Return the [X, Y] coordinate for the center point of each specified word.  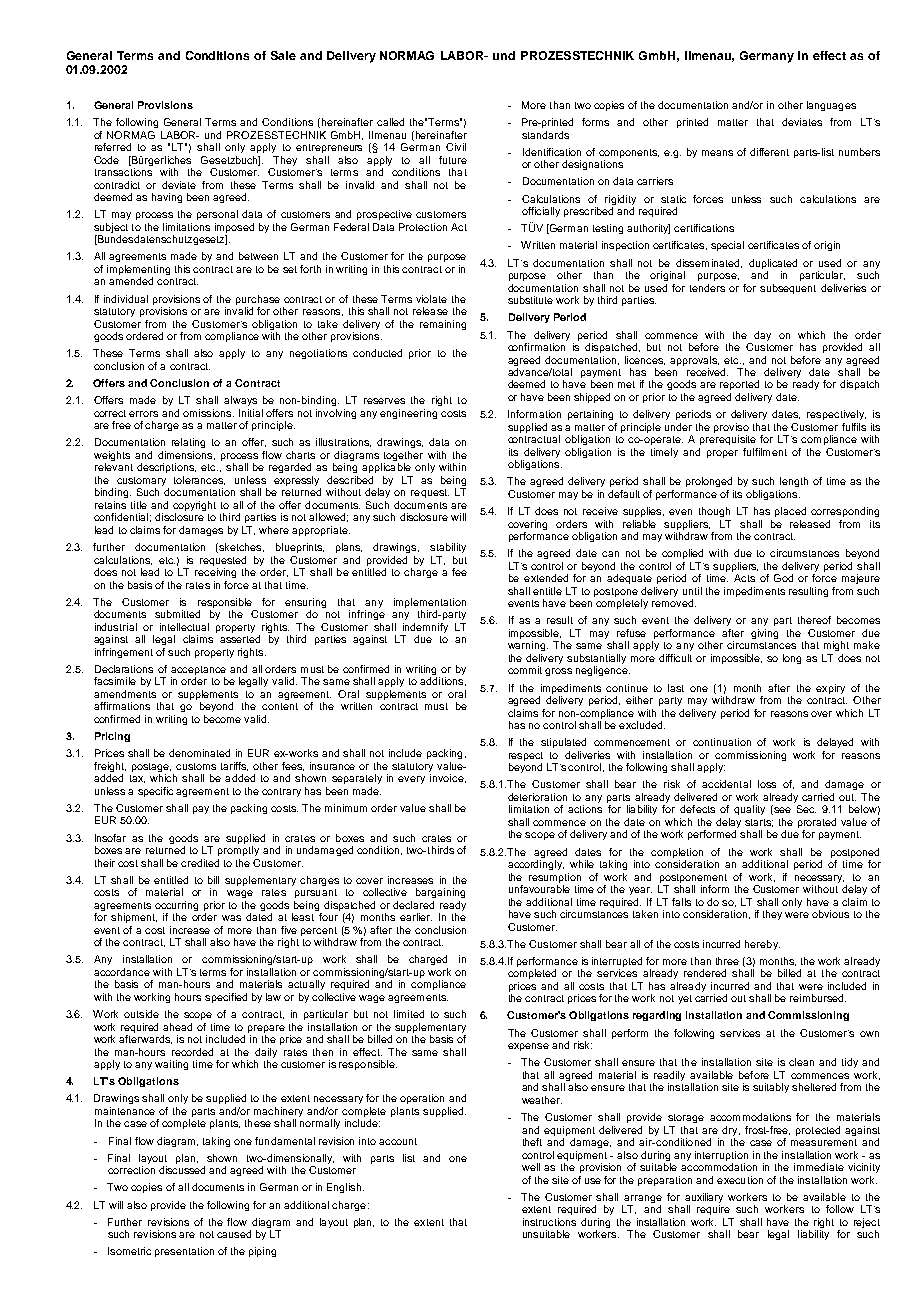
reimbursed [818, 998]
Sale [283, 55]
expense [528, 1047]
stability [448, 548]
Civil [456, 147]
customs [196, 766]
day [762, 336]
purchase [258, 300]
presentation [184, 1252]
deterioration [537, 797]
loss [767, 784]
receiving [215, 573]
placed [790, 512]
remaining [443, 325]
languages [831, 106]
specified [226, 998]
